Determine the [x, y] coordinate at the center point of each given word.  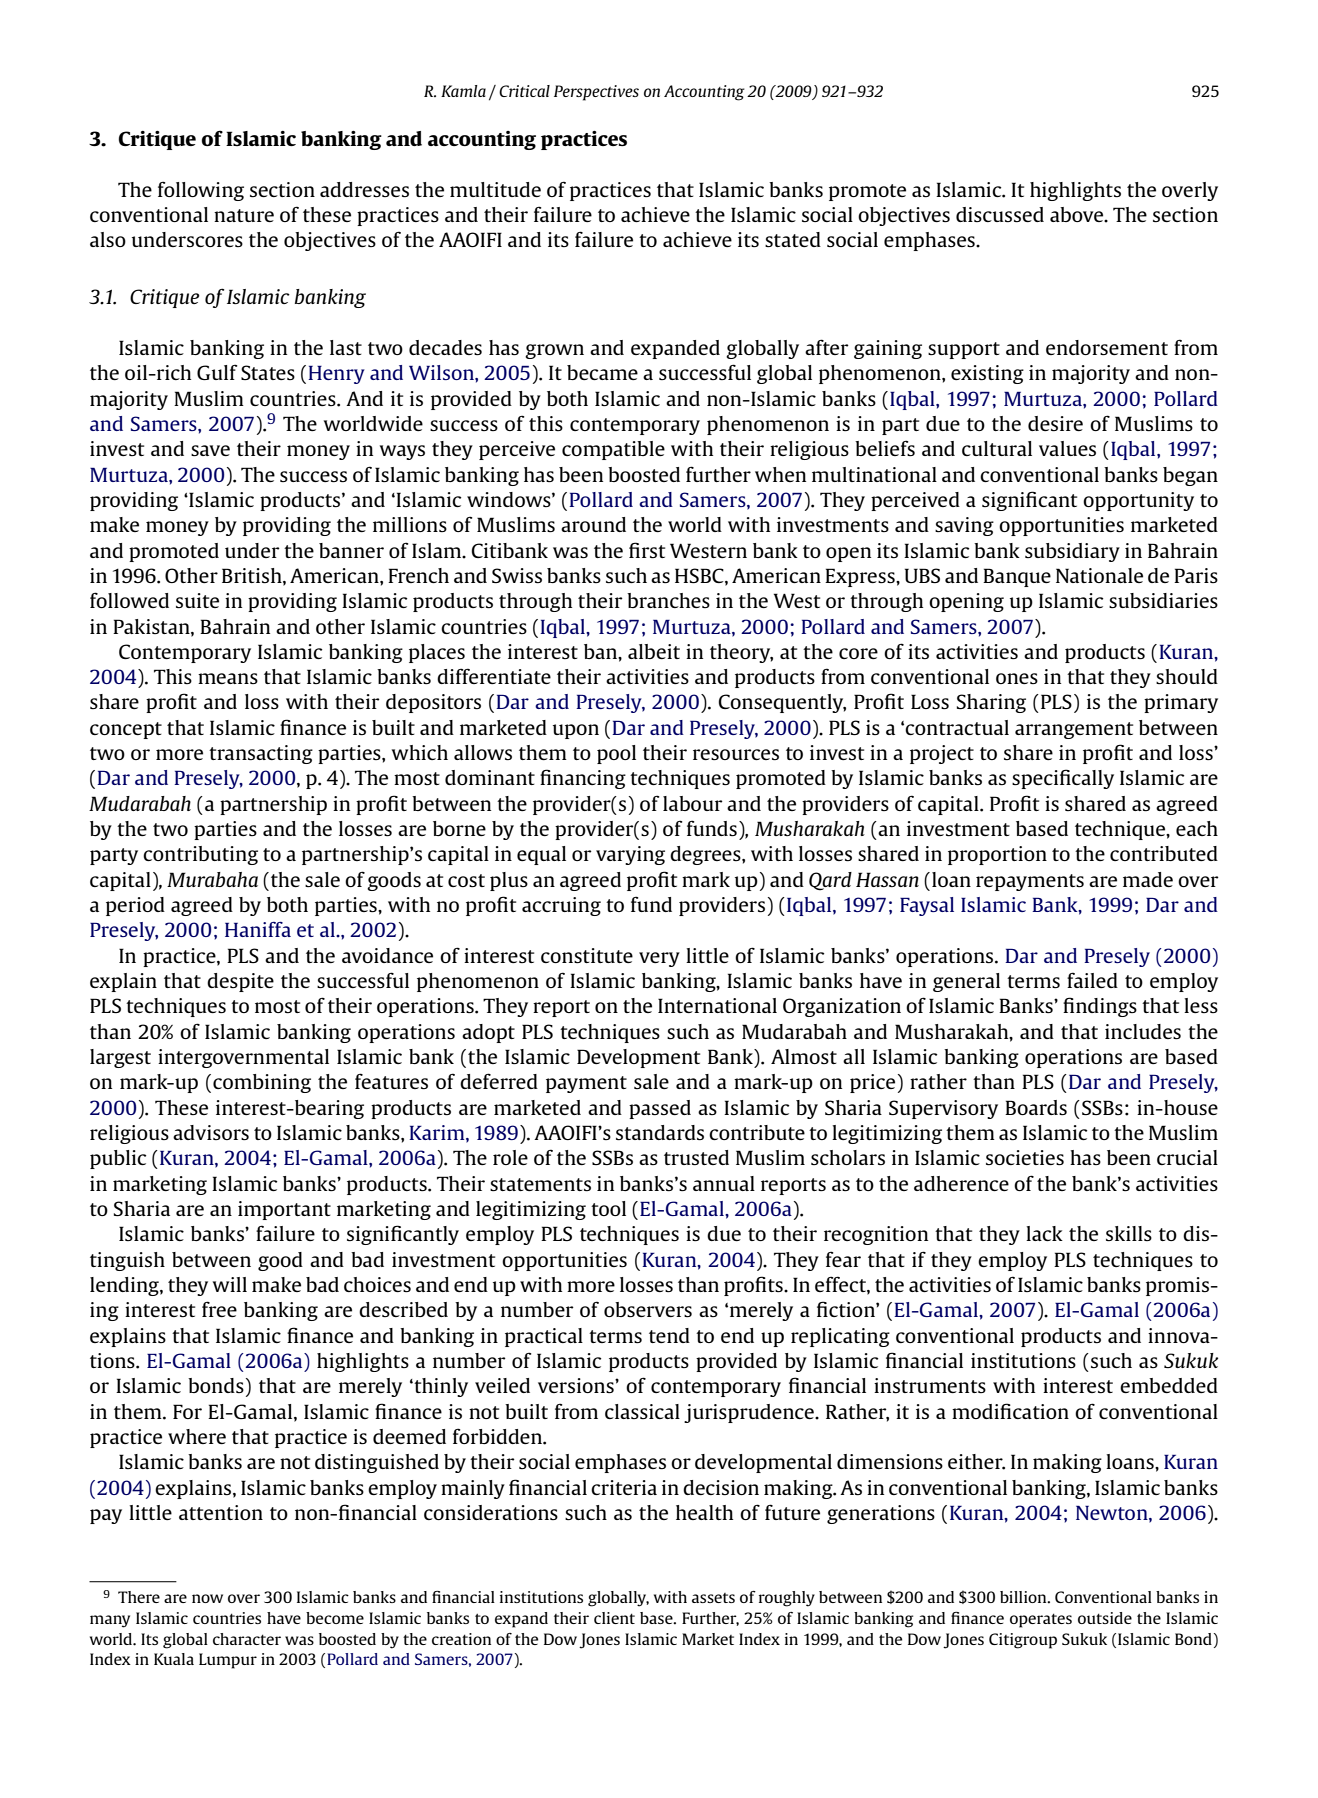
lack [1044, 1233]
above [1078, 215]
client [614, 1618]
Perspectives [596, 93]
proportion [997, 855]
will [230, 1284]
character [247, 1639]
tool [608, 1208]
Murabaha [212, 879]
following [201, 191]
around [593, 524]
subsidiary [1072, 552]
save [210, 450]
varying [630, 855]
